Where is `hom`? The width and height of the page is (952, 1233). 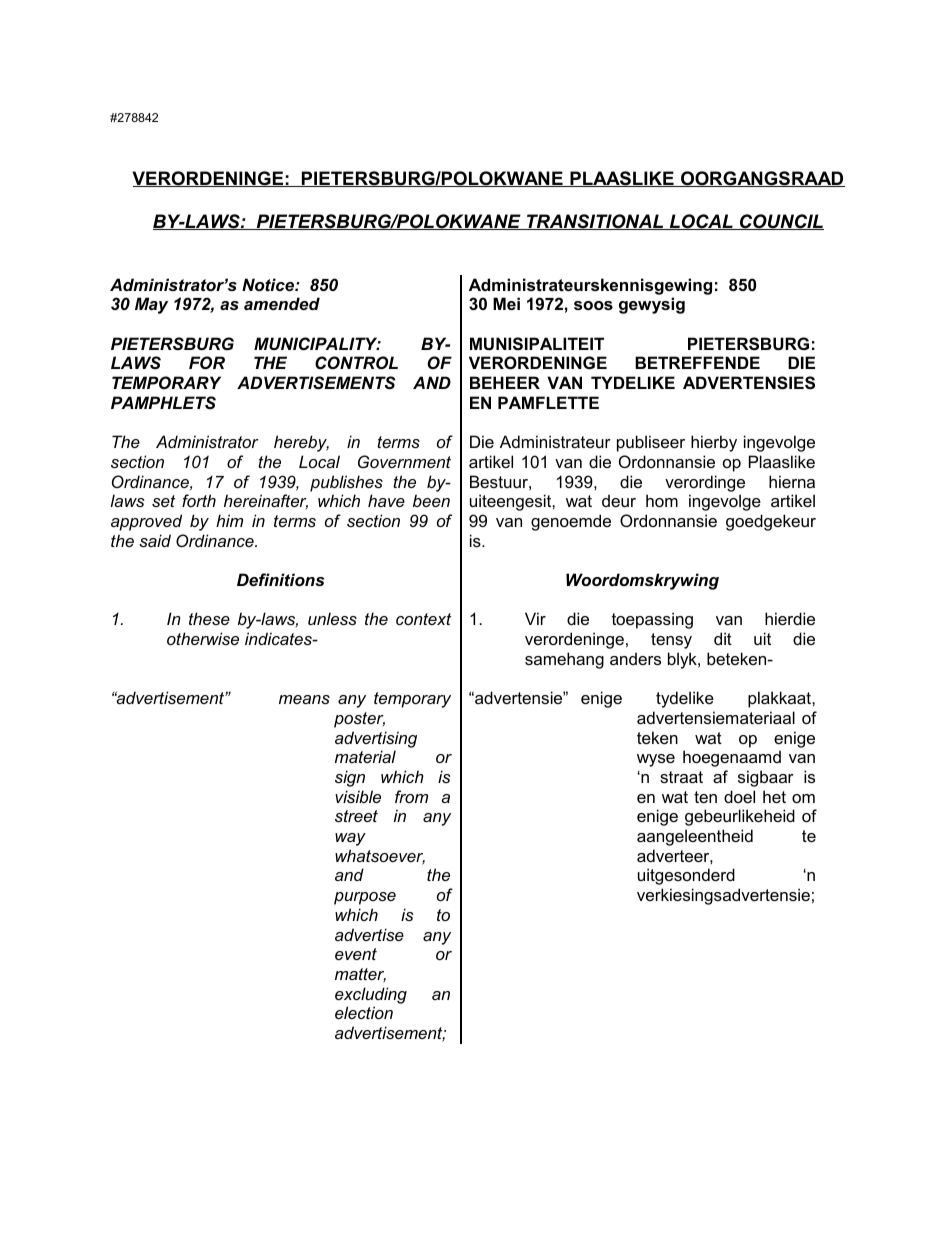
hom is located at coordinates (662, 500).
